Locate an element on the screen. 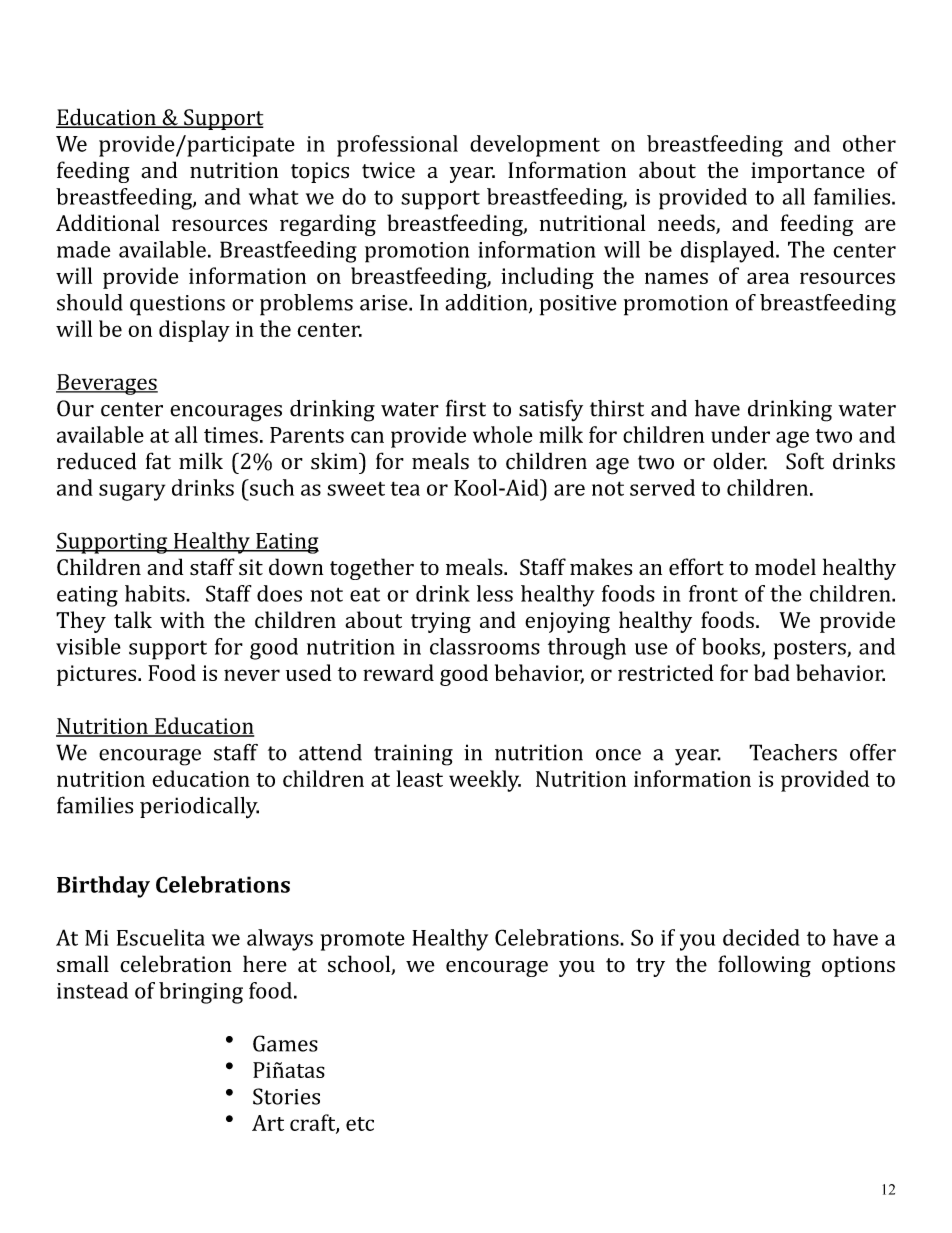 Image resolution: width=952 pixels, height=1233 pixels. never is located at coordinates (252, 675).
